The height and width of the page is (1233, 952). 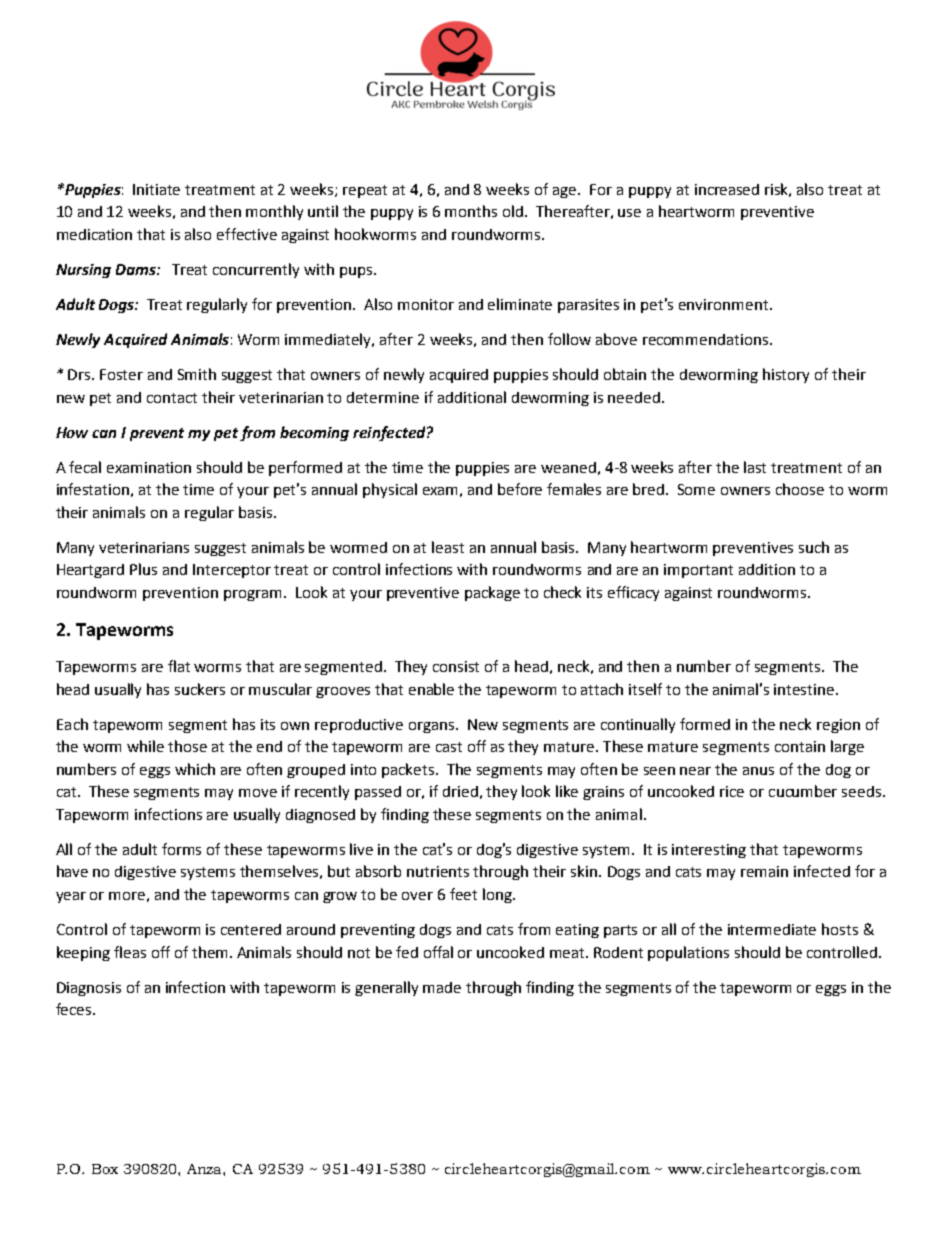 I want to click on consist, so click(x=456, y=666).
